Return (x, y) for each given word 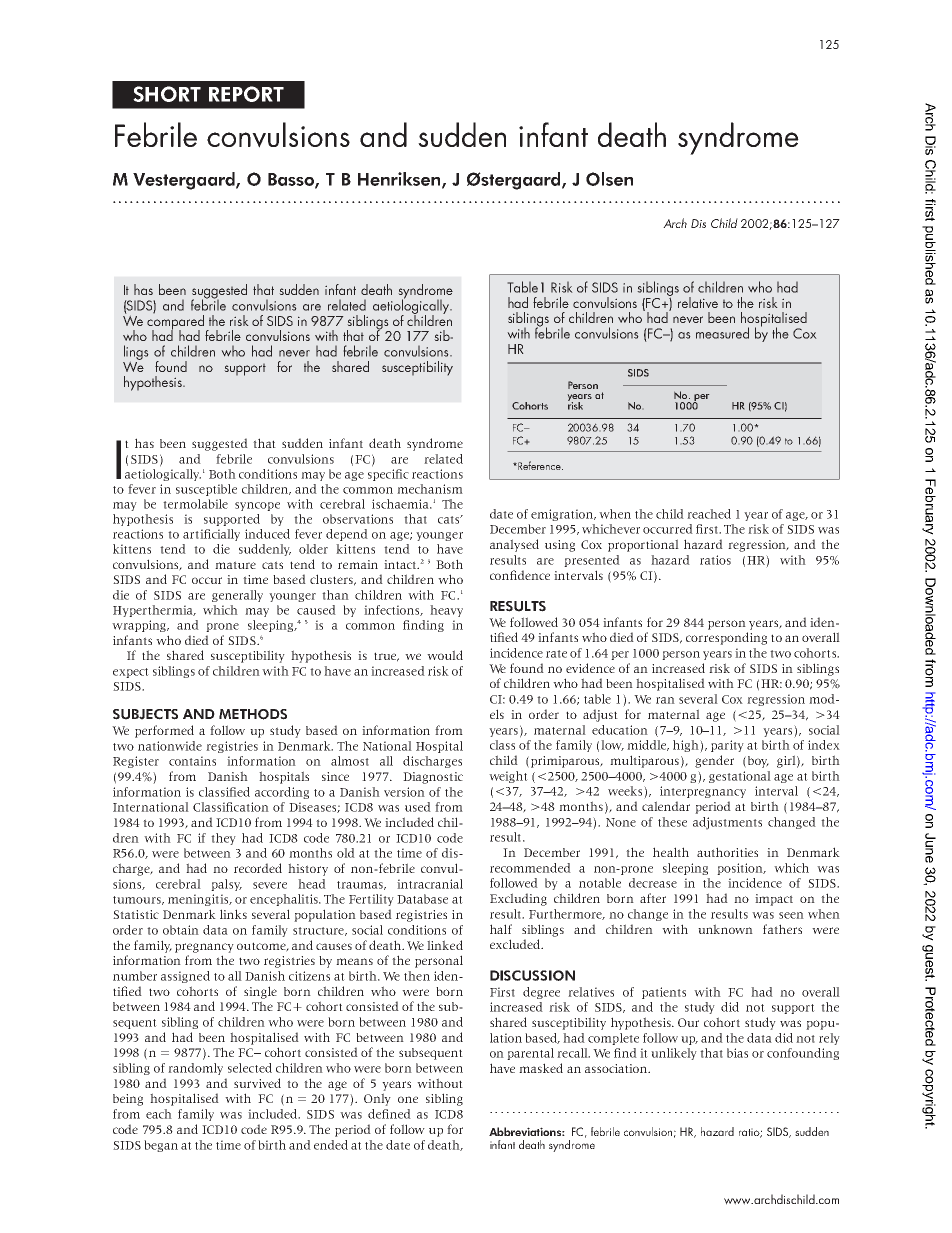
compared (177, 322)
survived (257, 1083)
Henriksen (400, 180)
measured (722, 333)
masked (541, 1068)
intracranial (430, 884)
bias (737, 1053)
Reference (539, 465)
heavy (446, 611)
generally (237, 596)
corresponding (726, 638)
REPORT (246, 94)
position (741, 869)
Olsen (609, 179)
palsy (226, 885)
